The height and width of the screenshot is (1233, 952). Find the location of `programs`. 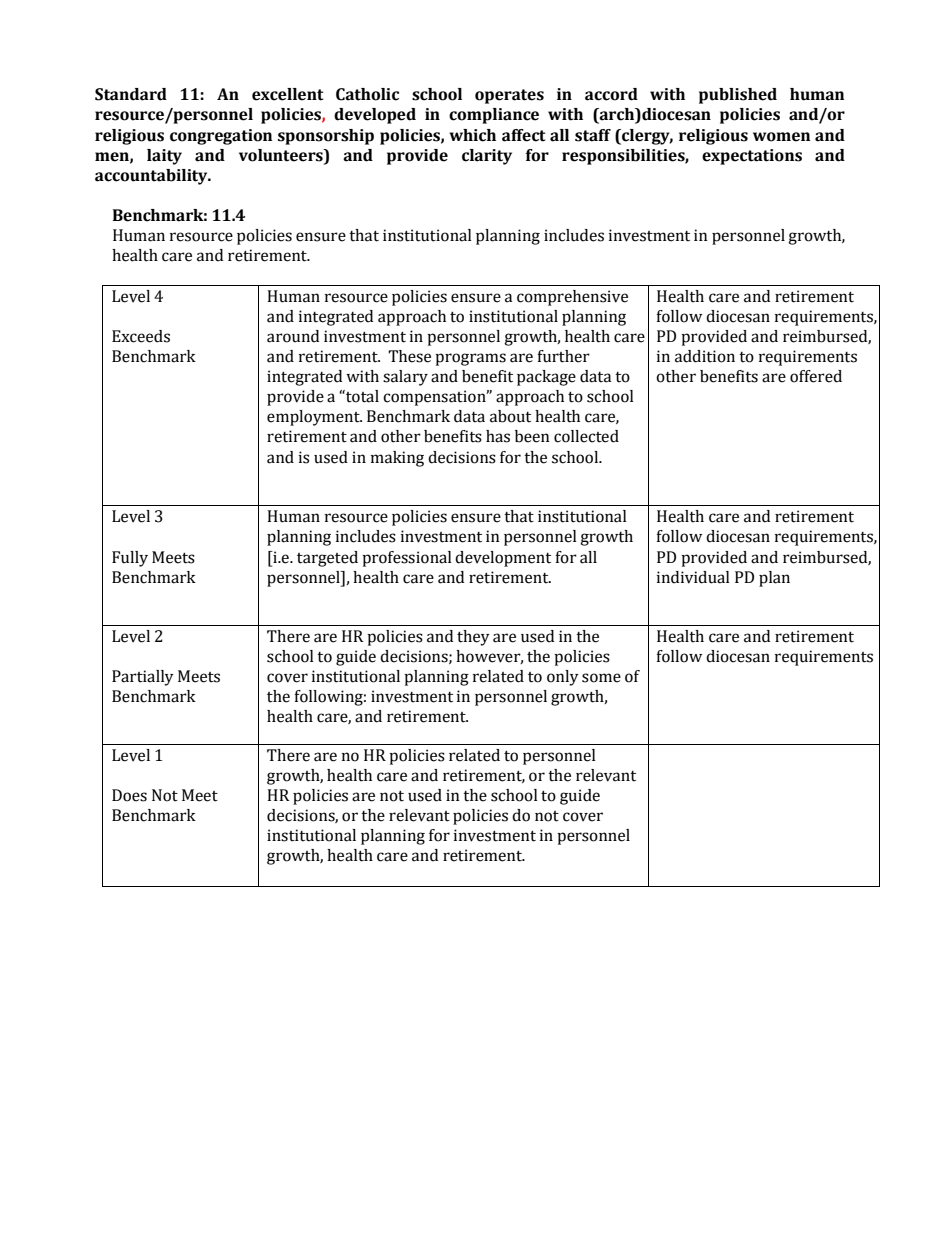

programs is located at coordinates (470, 359).
